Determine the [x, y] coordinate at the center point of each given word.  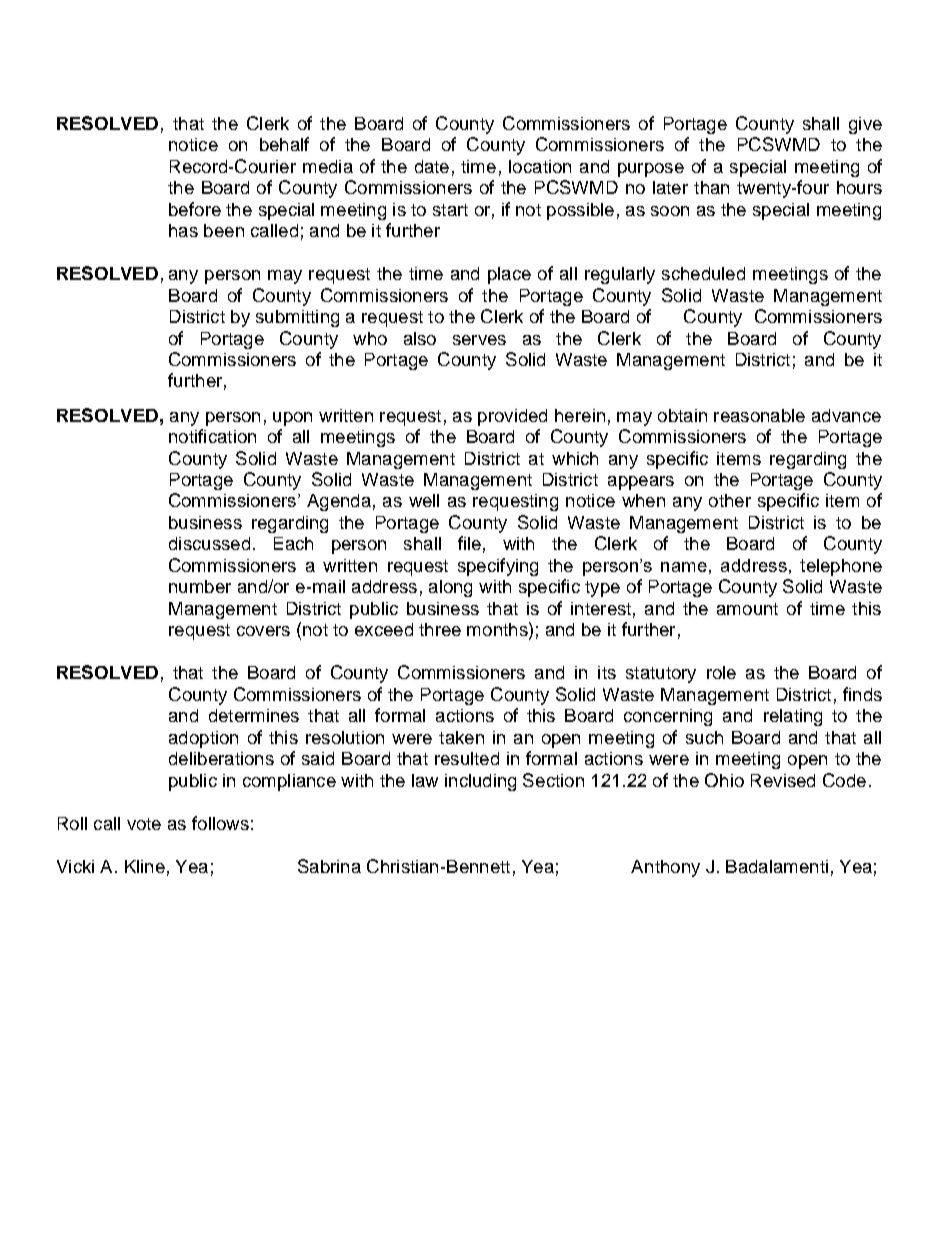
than [711, 187]
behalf [284, 144]
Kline [145, 866]
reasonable [759, 415]
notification [212, 436]
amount [747, 609]
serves [479, 340]
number [200, 586]
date [432, 166]
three [440, 629]
